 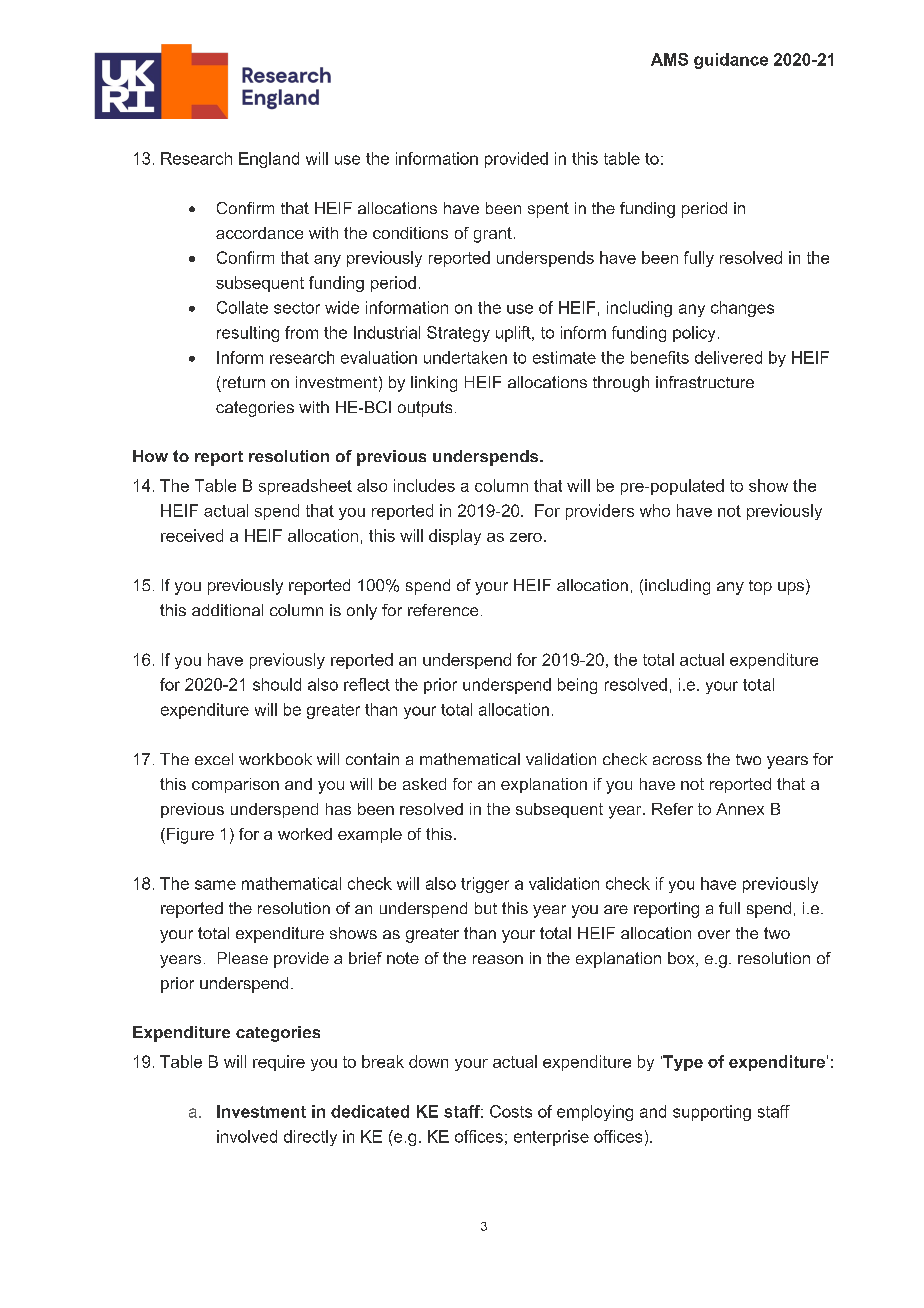 I want to click on Annex, so click(x=740, y=809).
